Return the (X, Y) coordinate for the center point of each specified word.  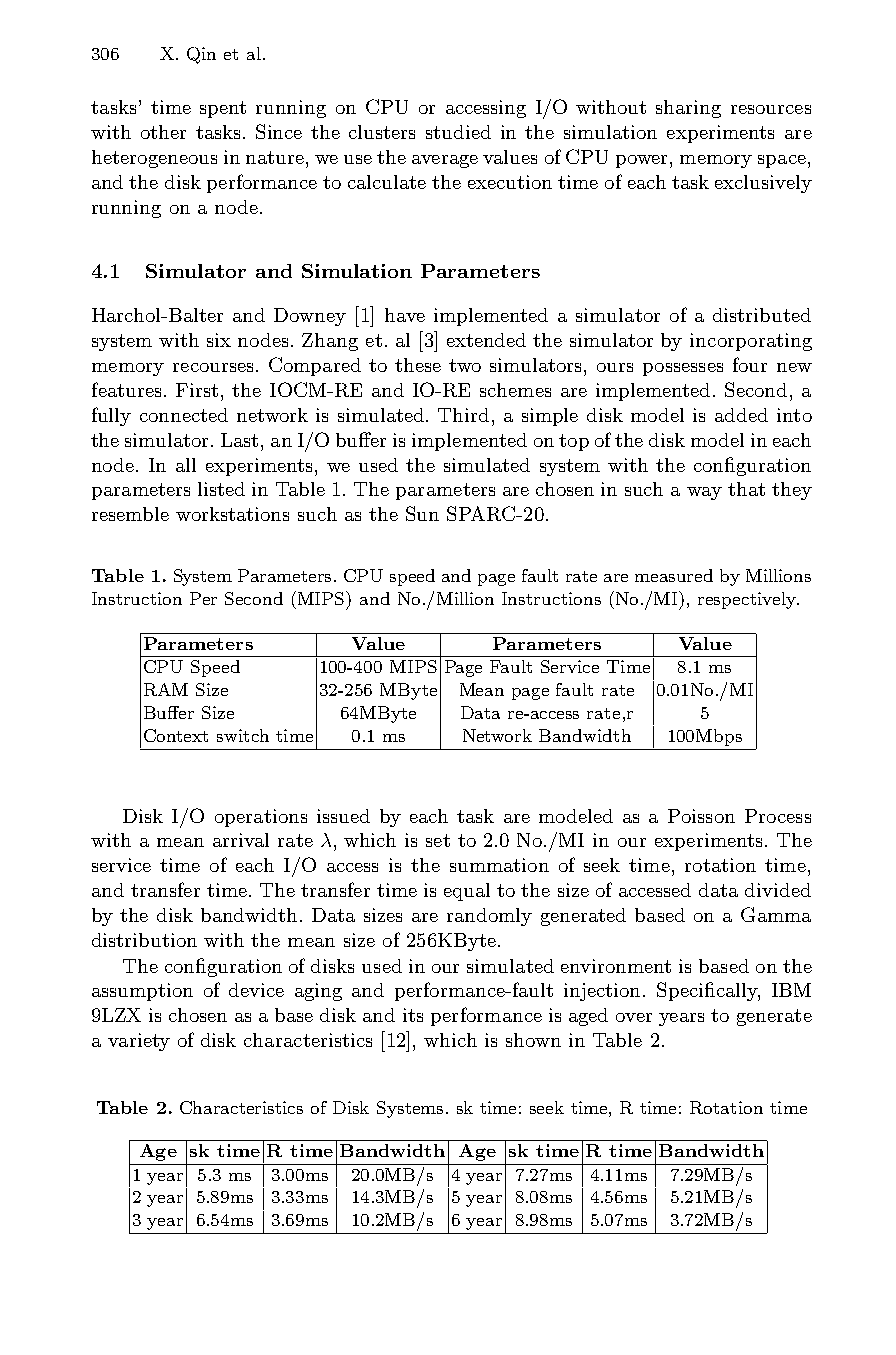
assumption (142, 992)
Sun (422, 513)
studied (458, 132)
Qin (201, 55)
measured (674, 575)
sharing (688, 109)
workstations (232, 514)
